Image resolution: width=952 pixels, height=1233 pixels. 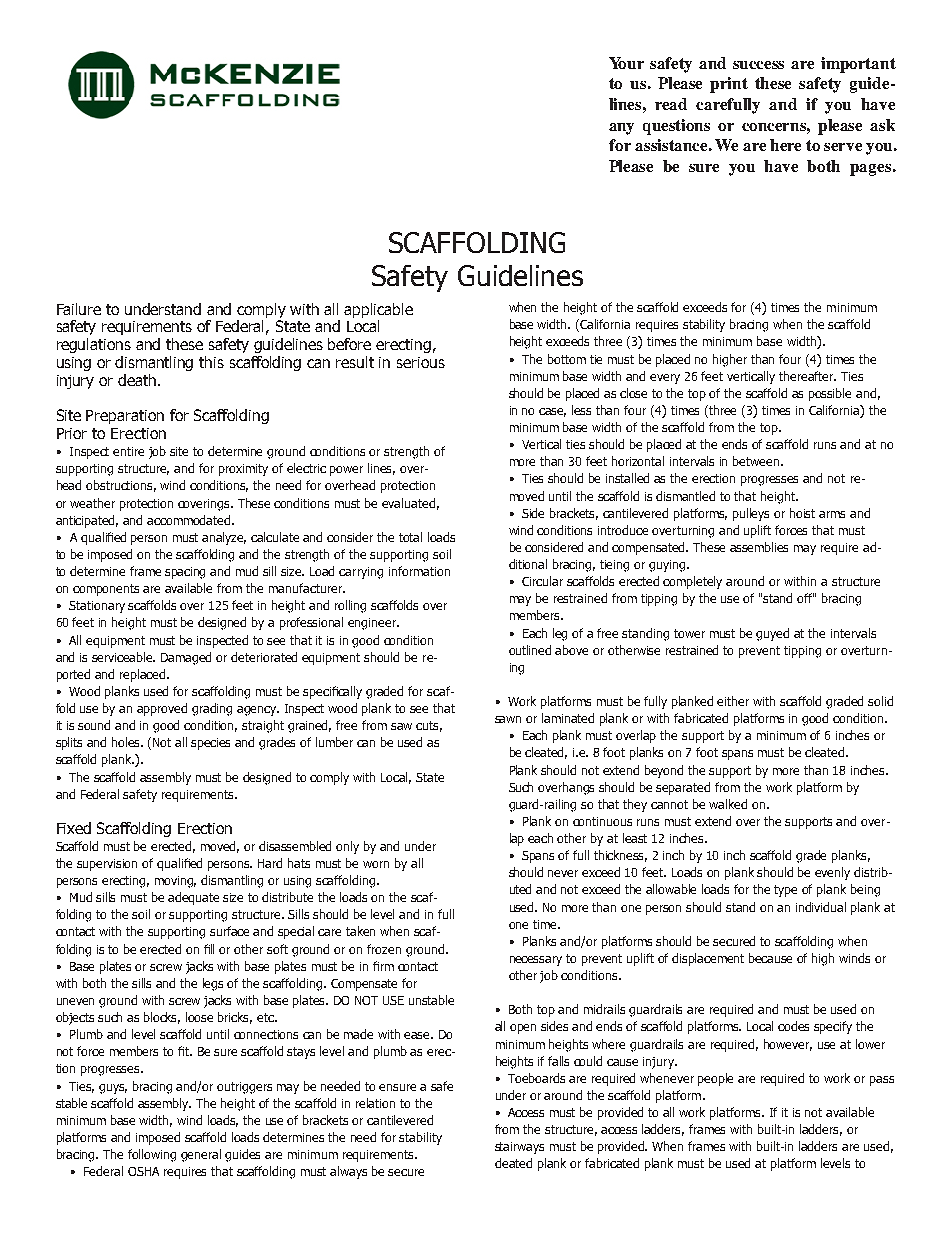 I want to click on outlined, so click(x=530, y=650).
